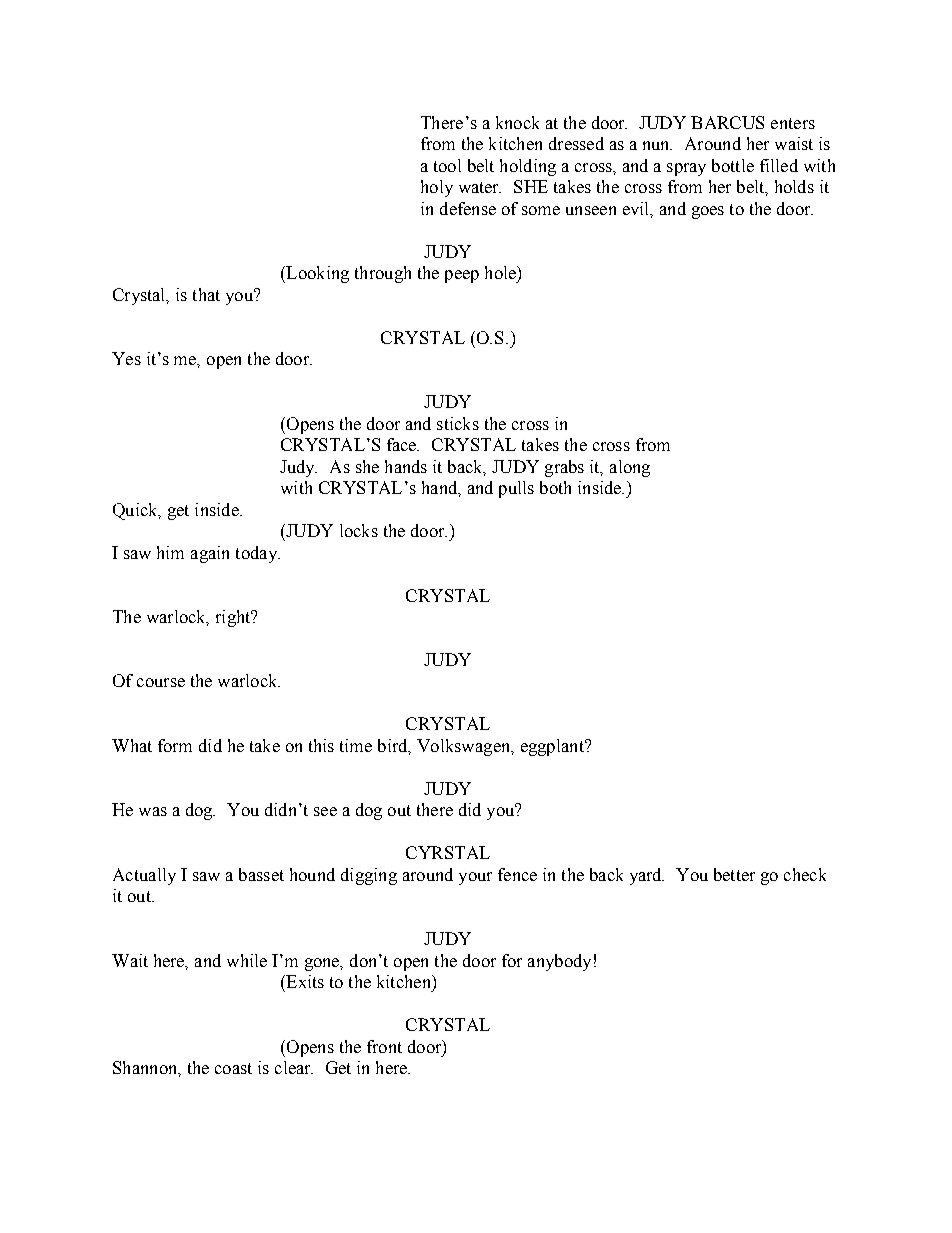  What do you see at coordinates (233, 1068) in the screenshot?
I see `coast` at bounding box center [233, 1068].
